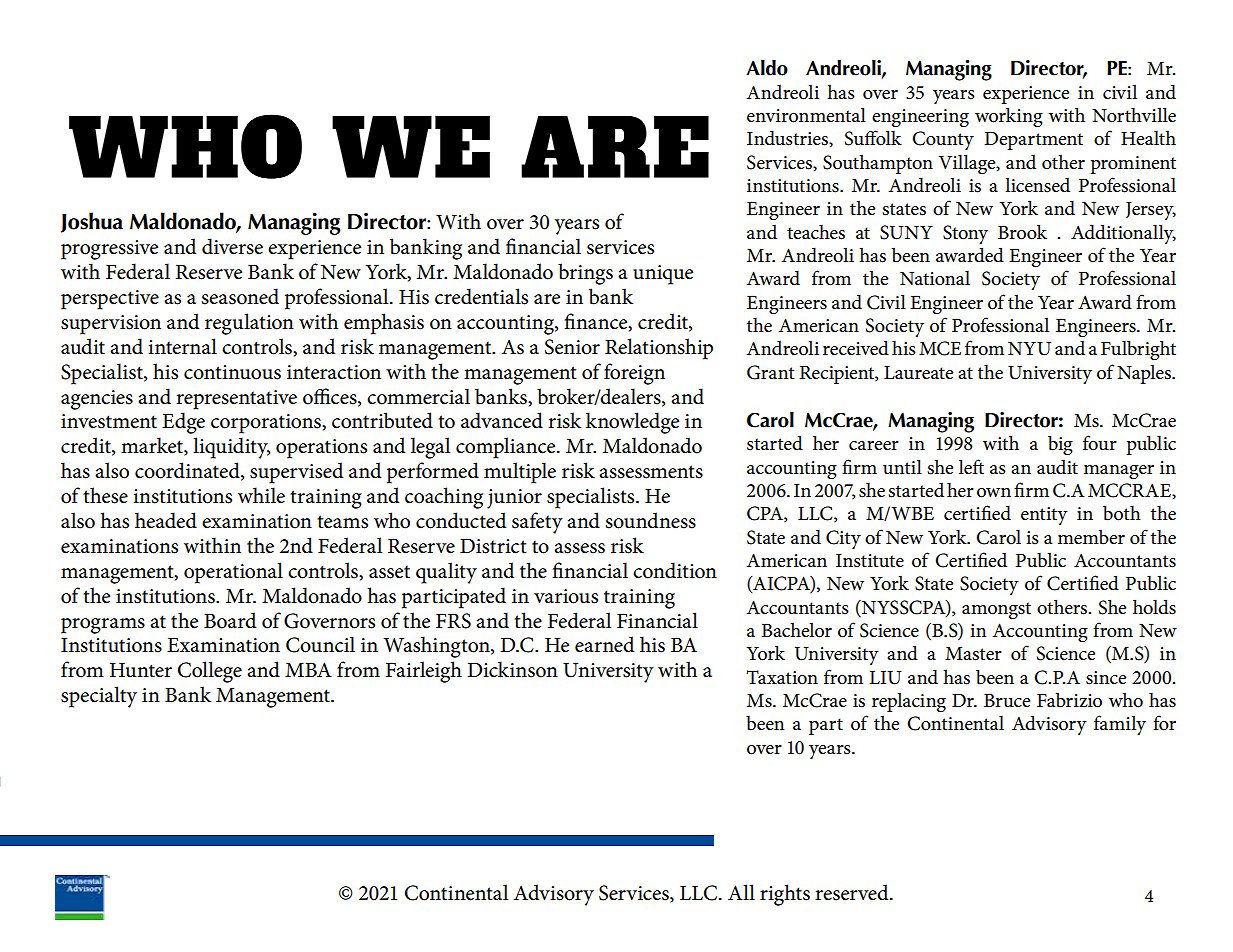 This page has height=952, width=1233. I want to click on specialty, so click(99, 697).
